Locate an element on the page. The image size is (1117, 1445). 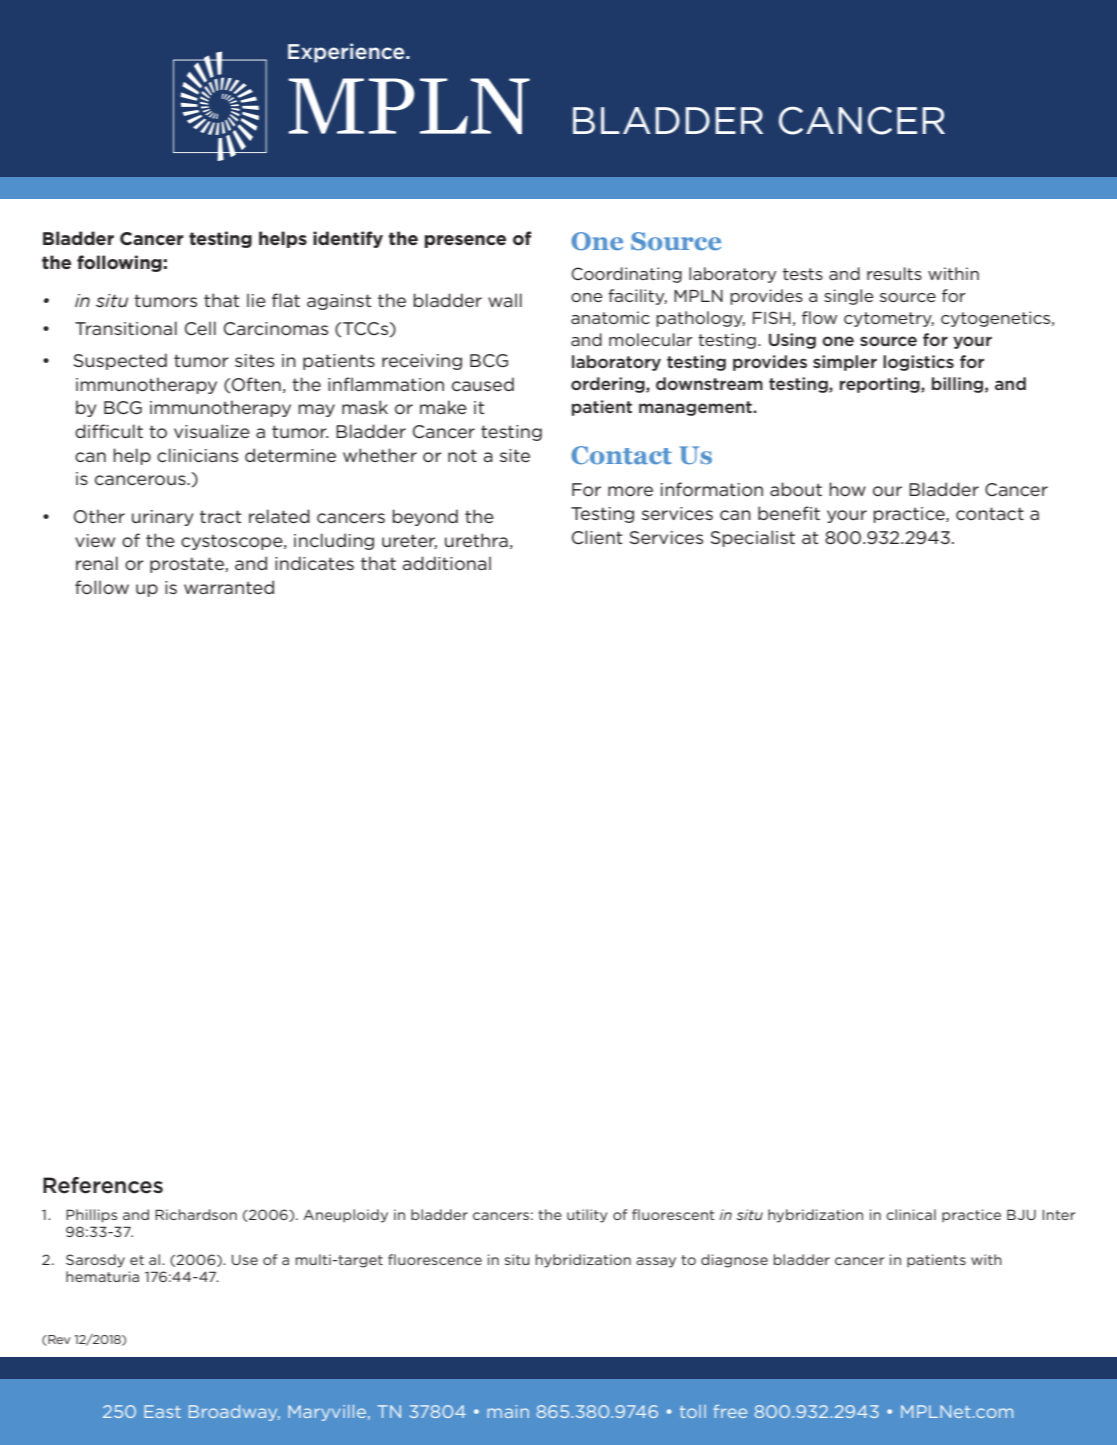
additional is located at coordinates (446, 563).
